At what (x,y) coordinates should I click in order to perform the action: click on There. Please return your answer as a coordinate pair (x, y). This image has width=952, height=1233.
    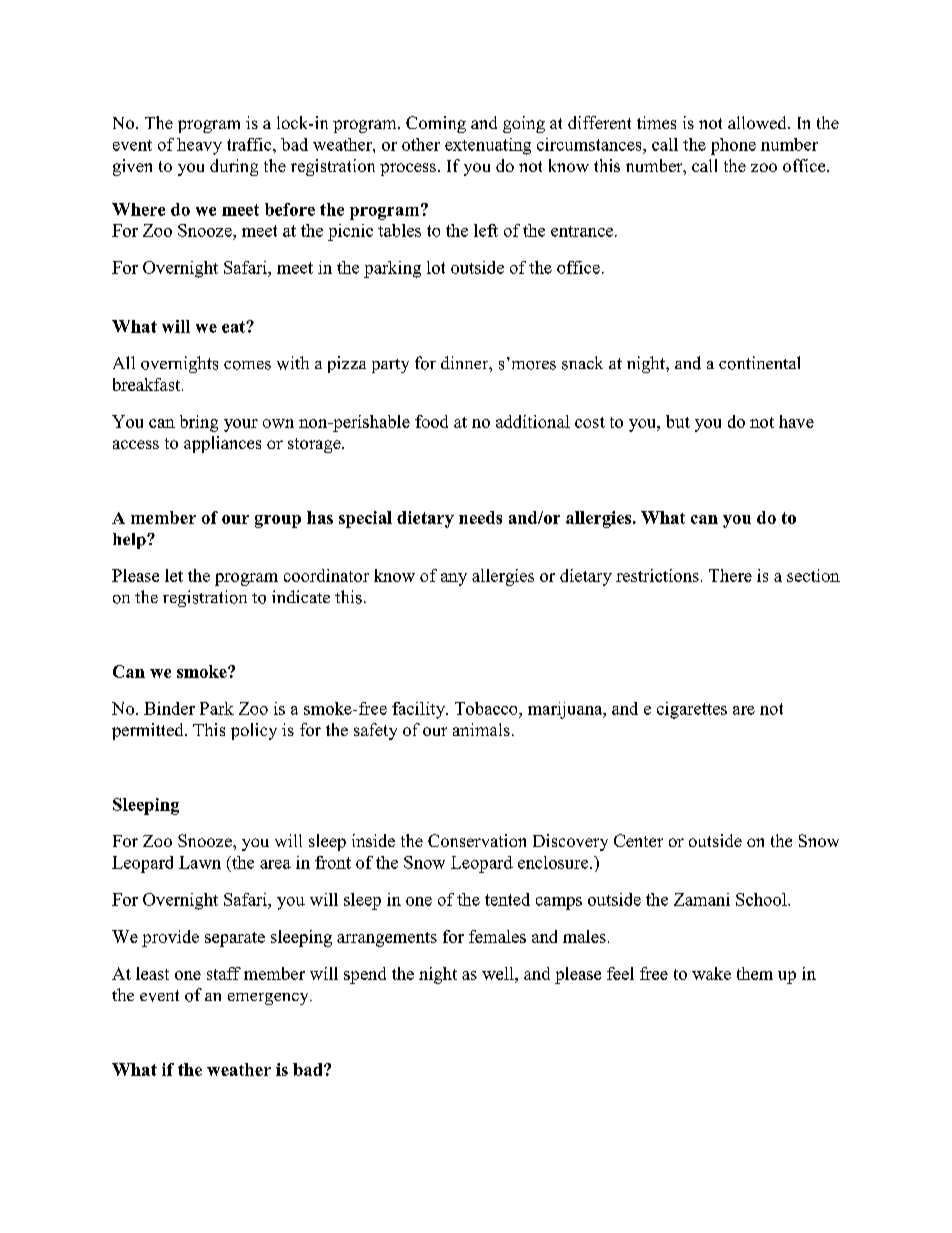
    Looking at the image, I should click on (730, 575).
